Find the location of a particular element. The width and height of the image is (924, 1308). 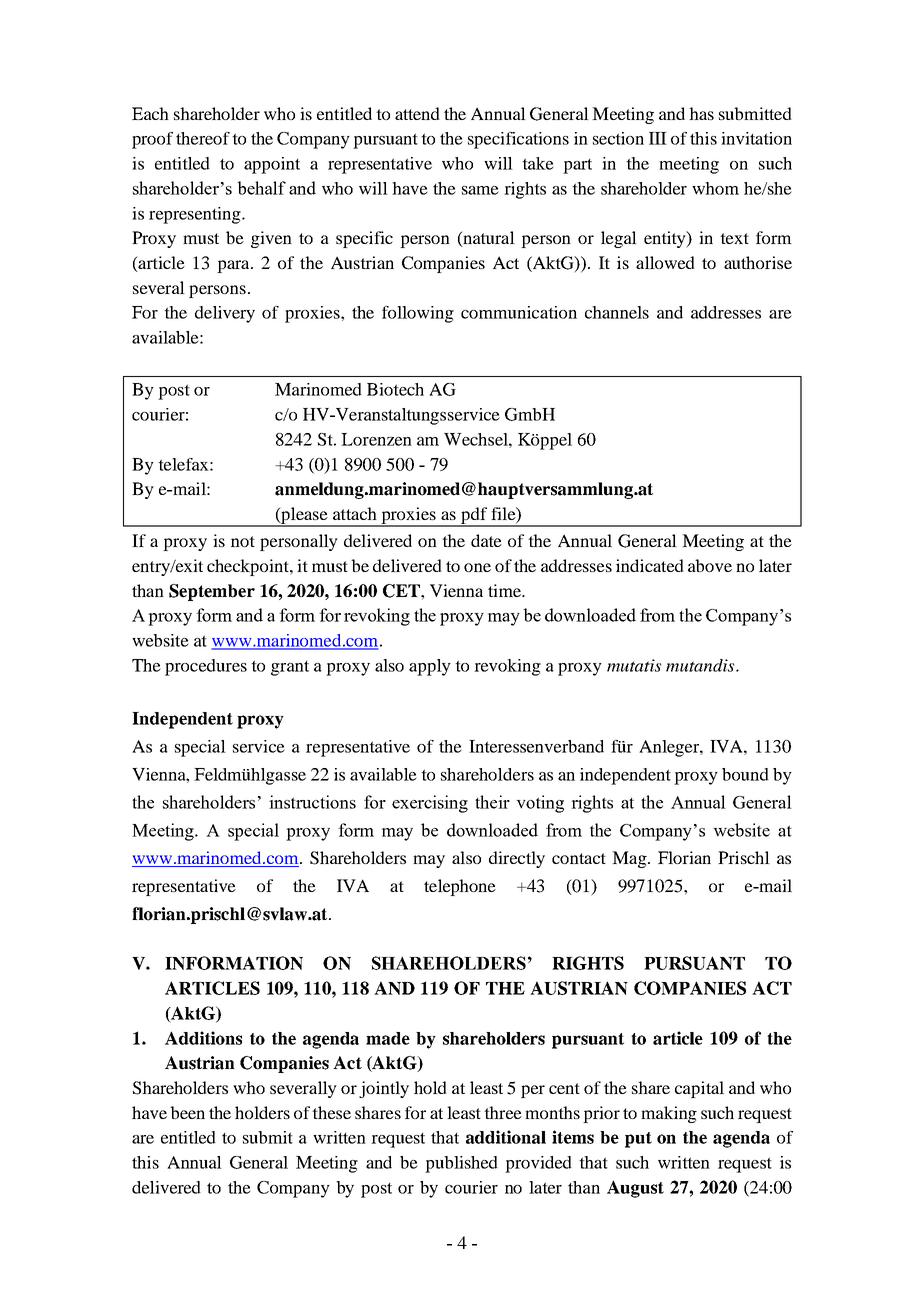

not is located at coordinates (243, 541).
